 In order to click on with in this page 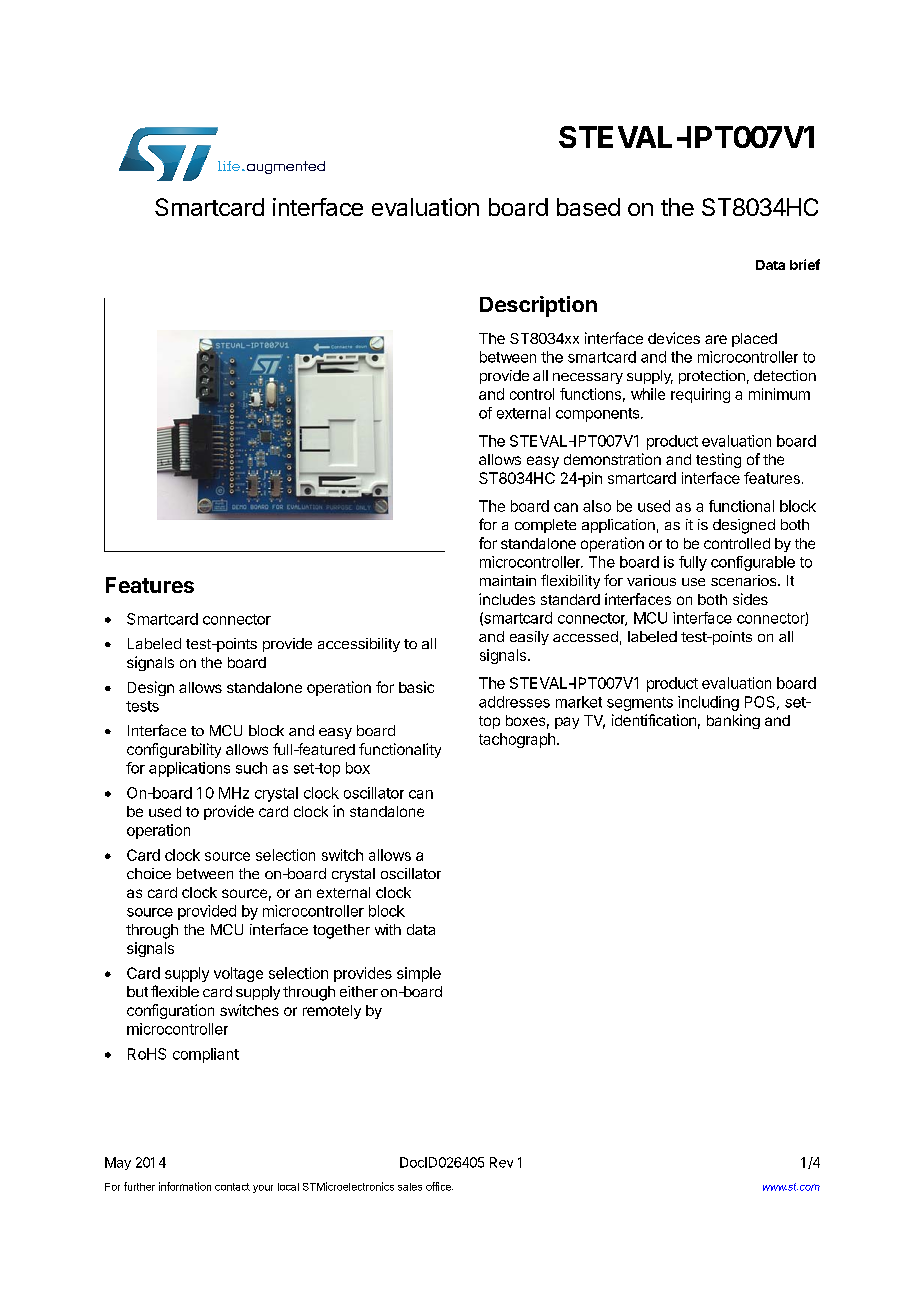, I will do `click(388, 929)`.
